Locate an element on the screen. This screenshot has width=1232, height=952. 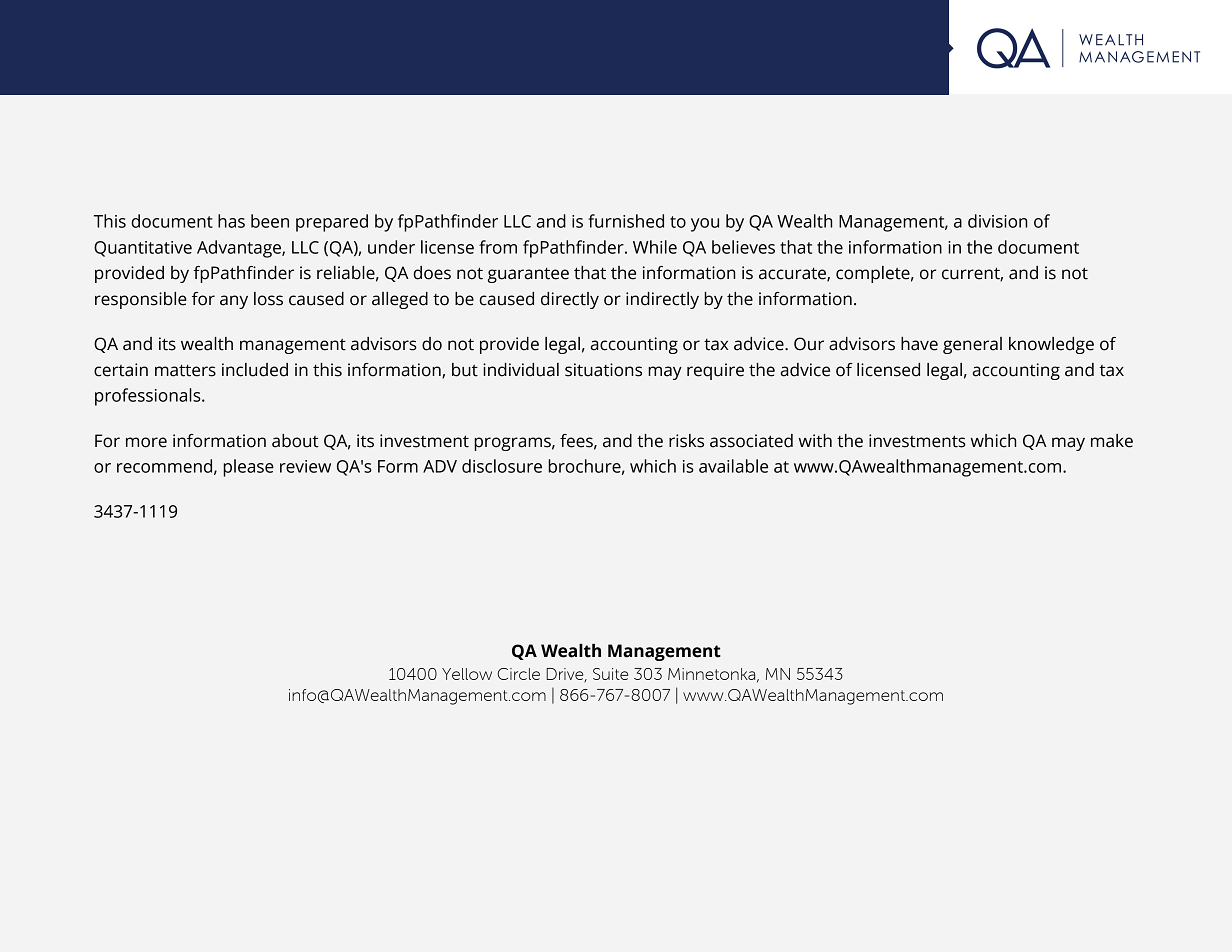
Yellow is located at coordinates (467, 674).
